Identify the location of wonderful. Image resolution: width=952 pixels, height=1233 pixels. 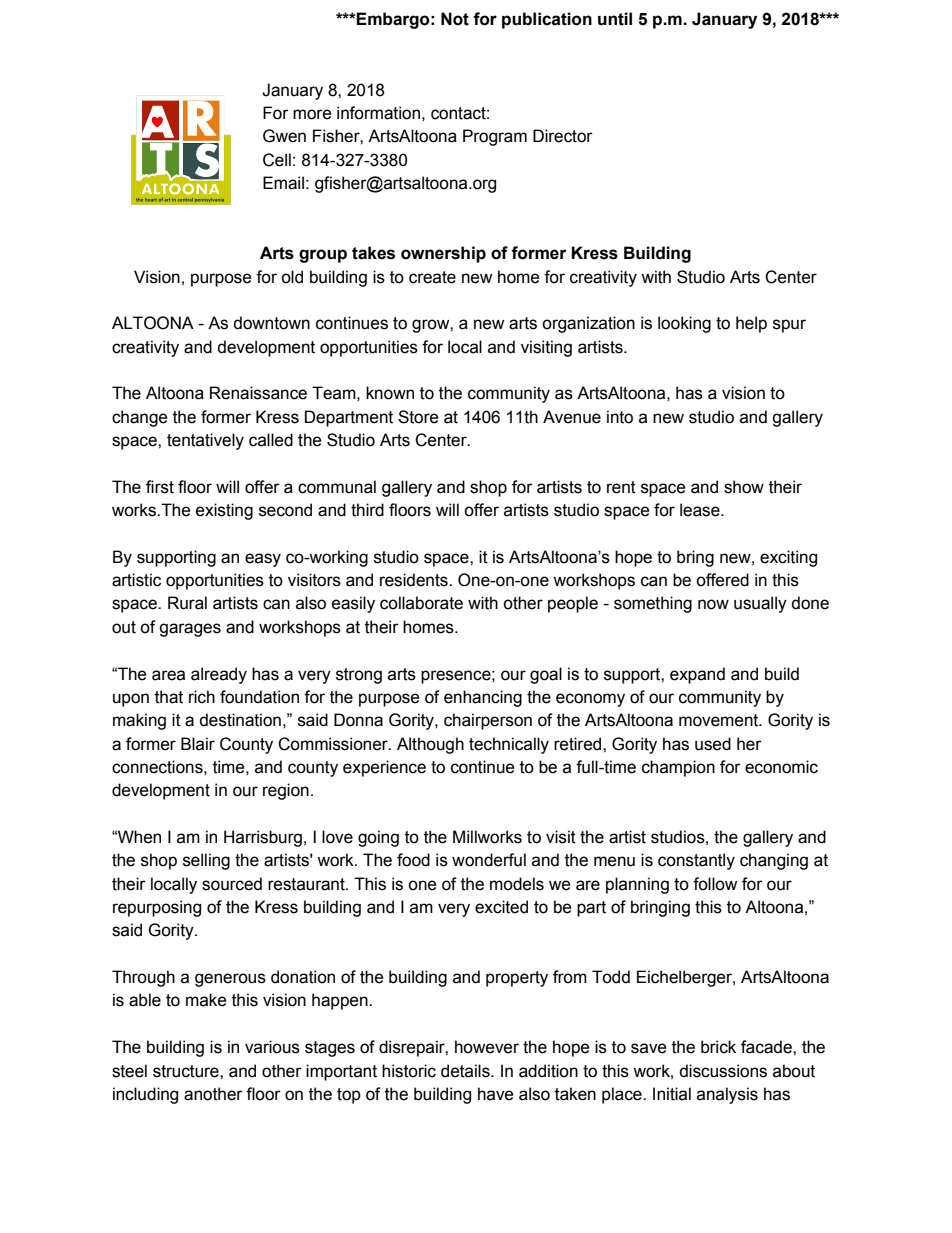
(489, 860).
